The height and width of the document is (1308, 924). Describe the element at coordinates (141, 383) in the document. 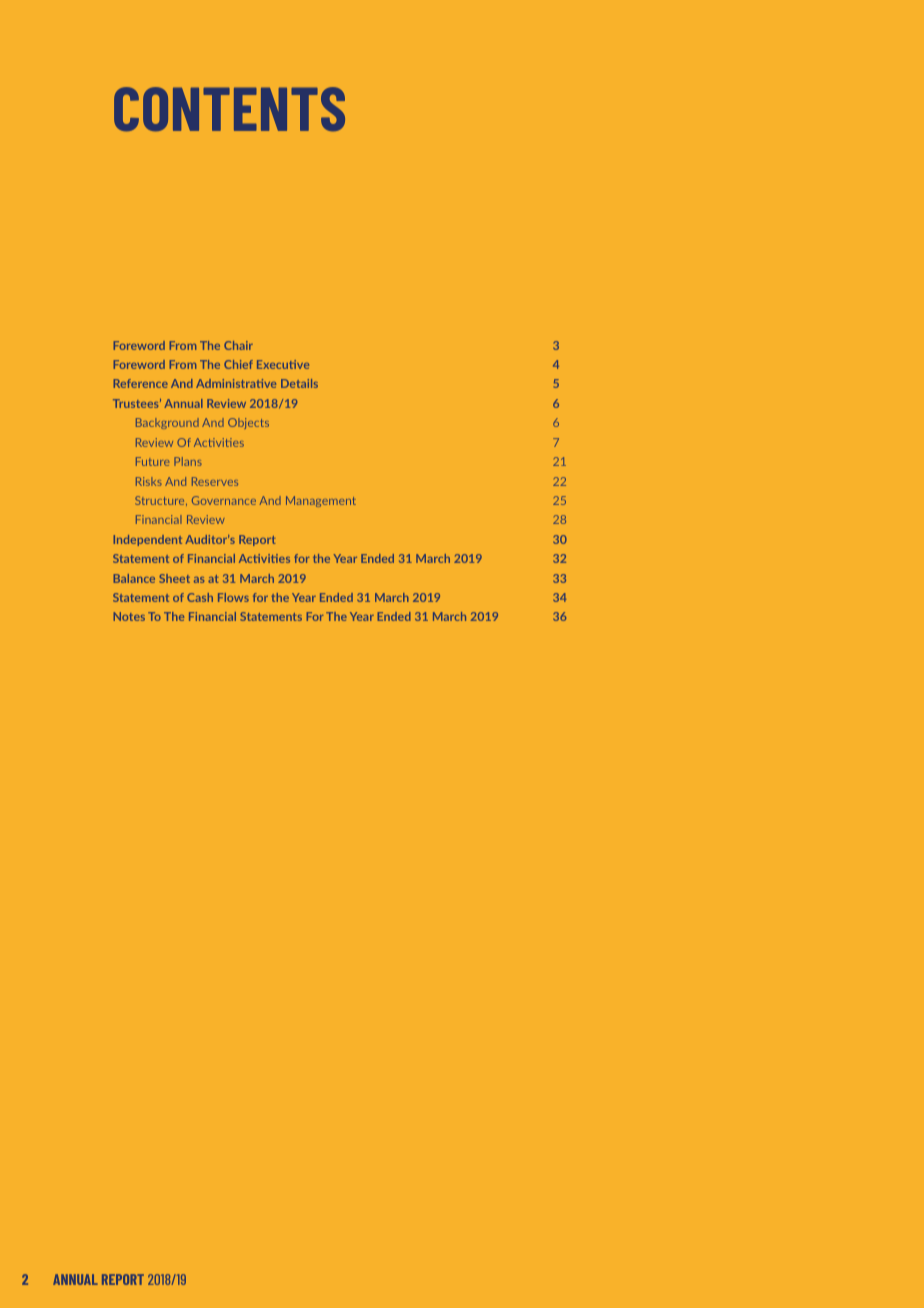

I see `Reference` at that location.
